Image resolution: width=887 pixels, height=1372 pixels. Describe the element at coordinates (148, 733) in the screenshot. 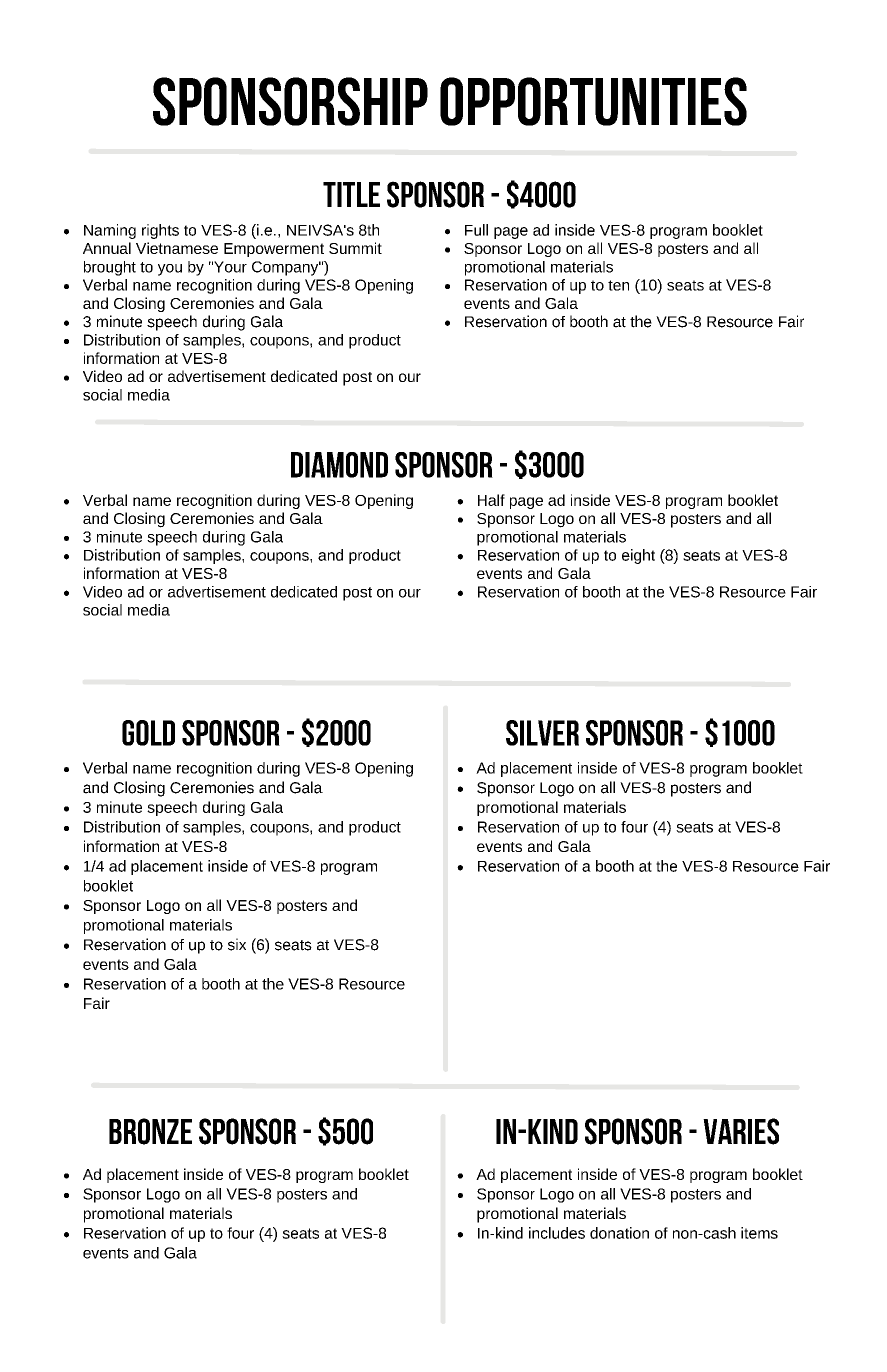

I see `gold` at that location.
